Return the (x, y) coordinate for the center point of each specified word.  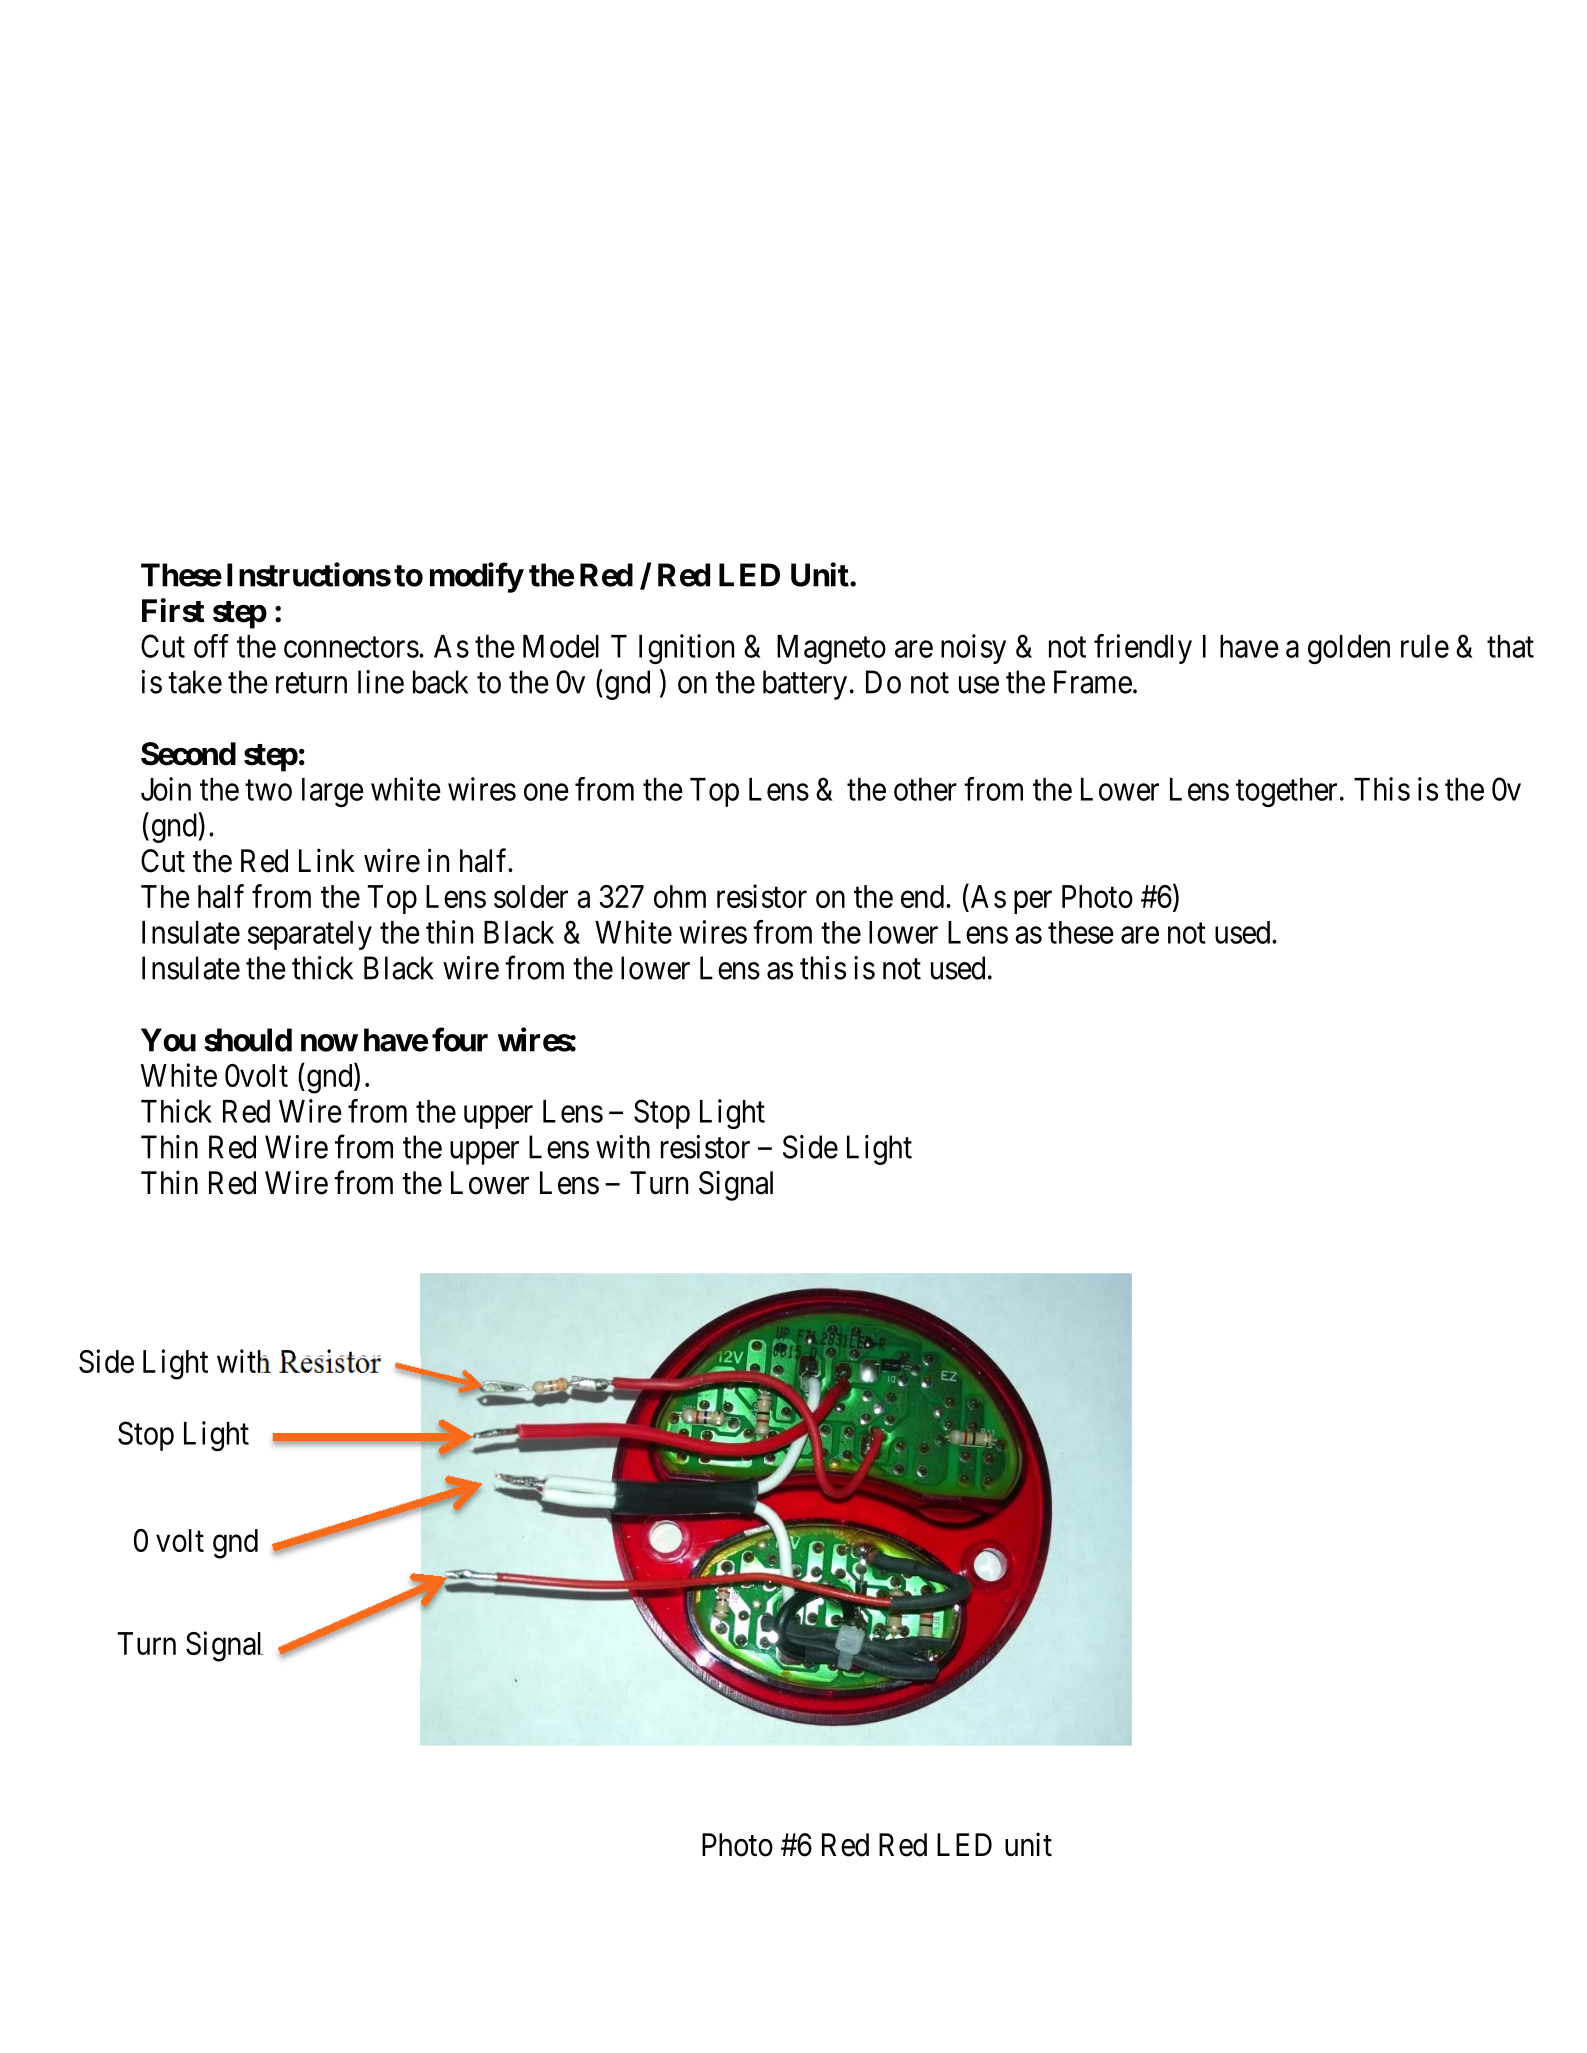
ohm (680, 896)
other (925, 789)
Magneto (831, 649)
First (173, 610)
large (333, 792)
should (248, 1040)
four (460, 1039)
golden (1349, 649)
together (1286, 792)
